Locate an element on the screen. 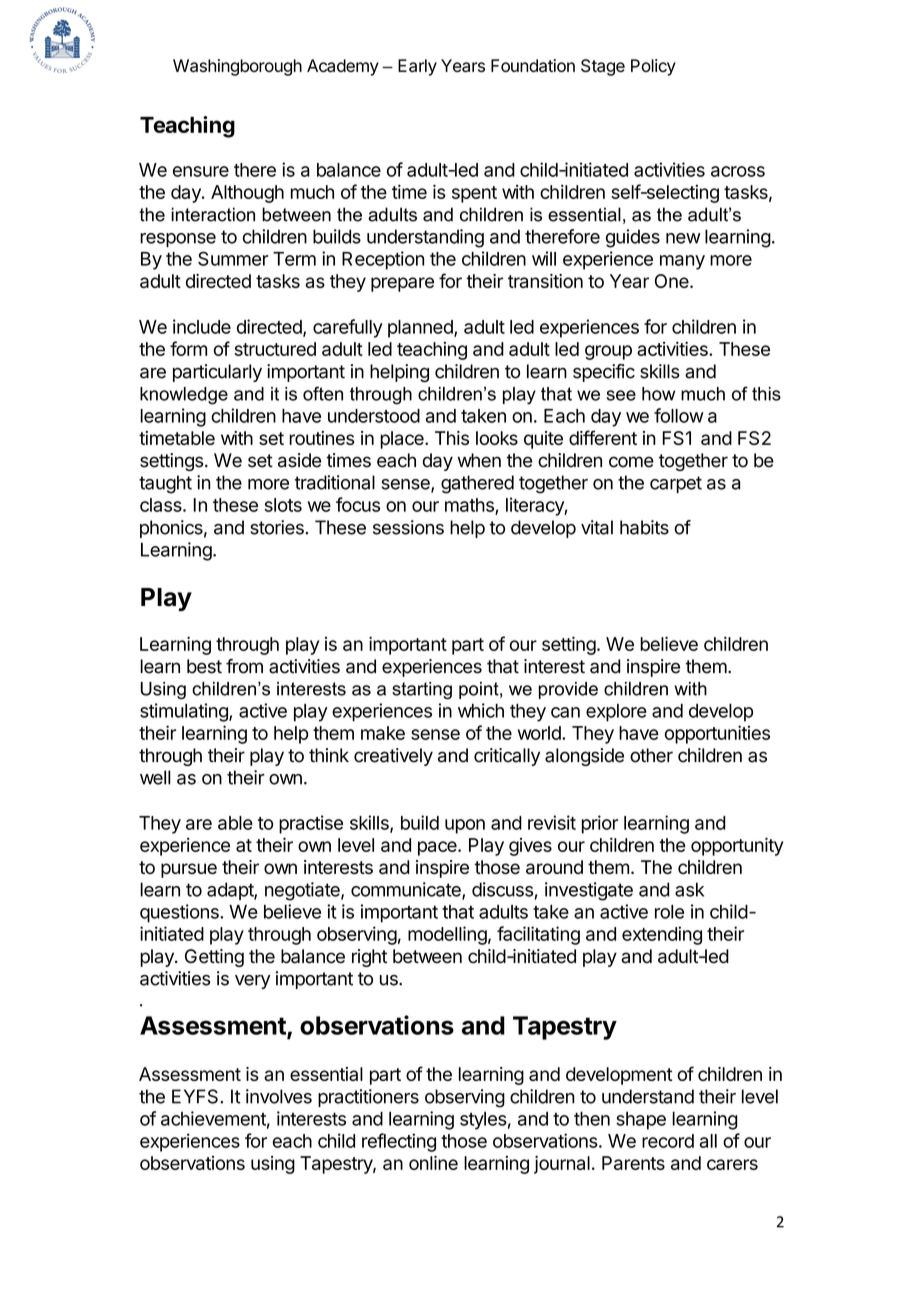  record is located at coordinates (668, 1141).
